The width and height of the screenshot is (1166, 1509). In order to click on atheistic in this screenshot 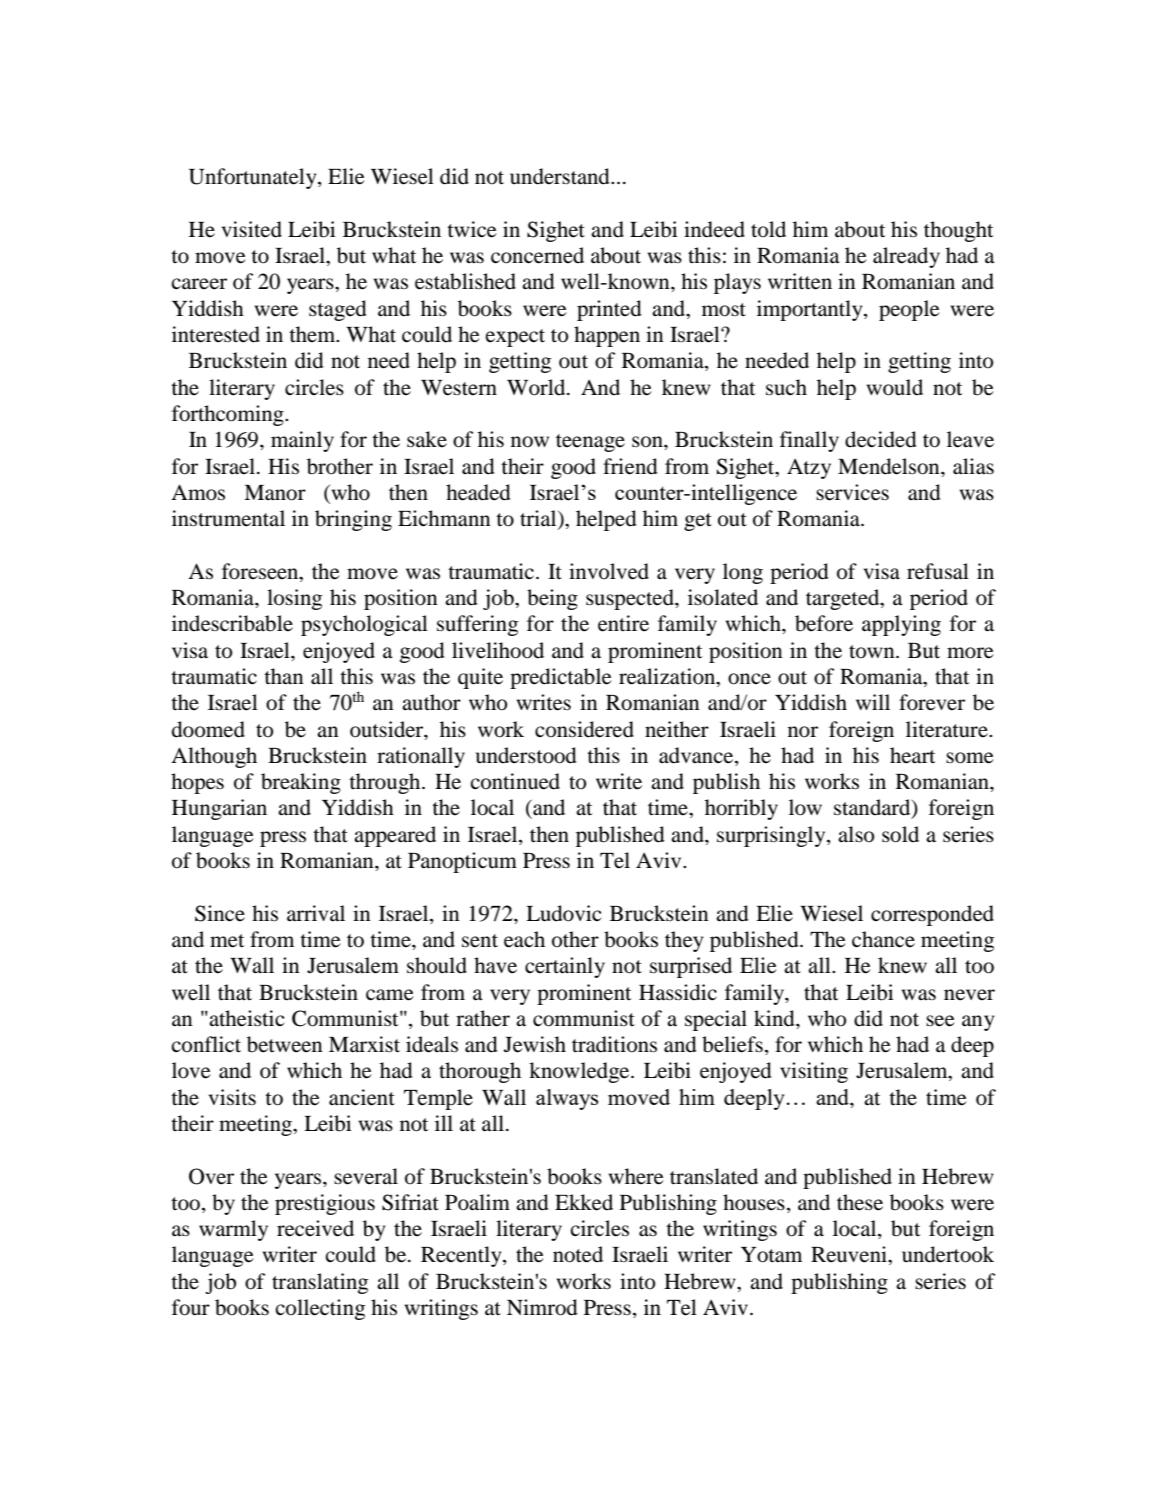, I will do `click(245, 1018)`.
